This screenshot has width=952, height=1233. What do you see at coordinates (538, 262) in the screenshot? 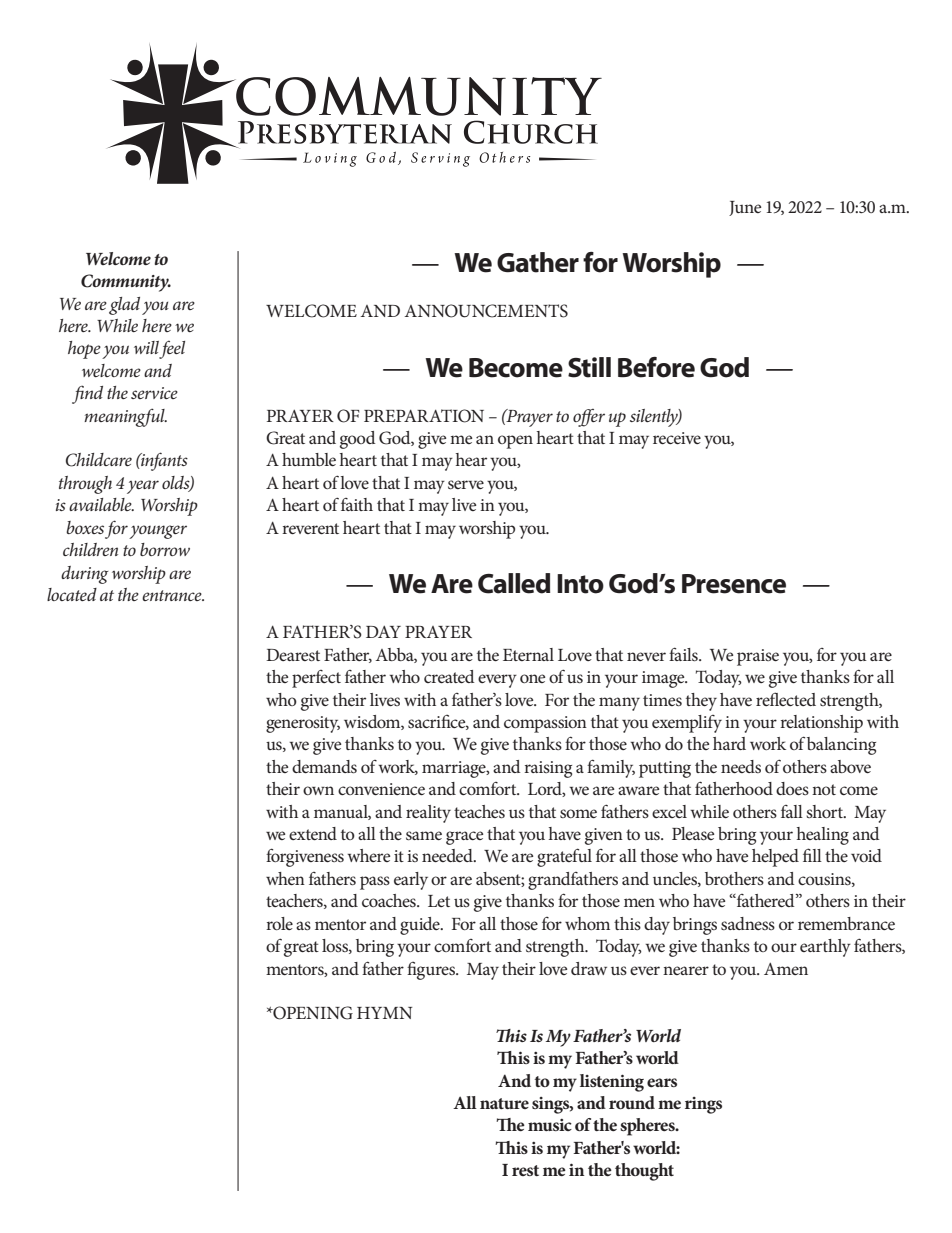
I see `Gather` at bounding box center [538, 262].
